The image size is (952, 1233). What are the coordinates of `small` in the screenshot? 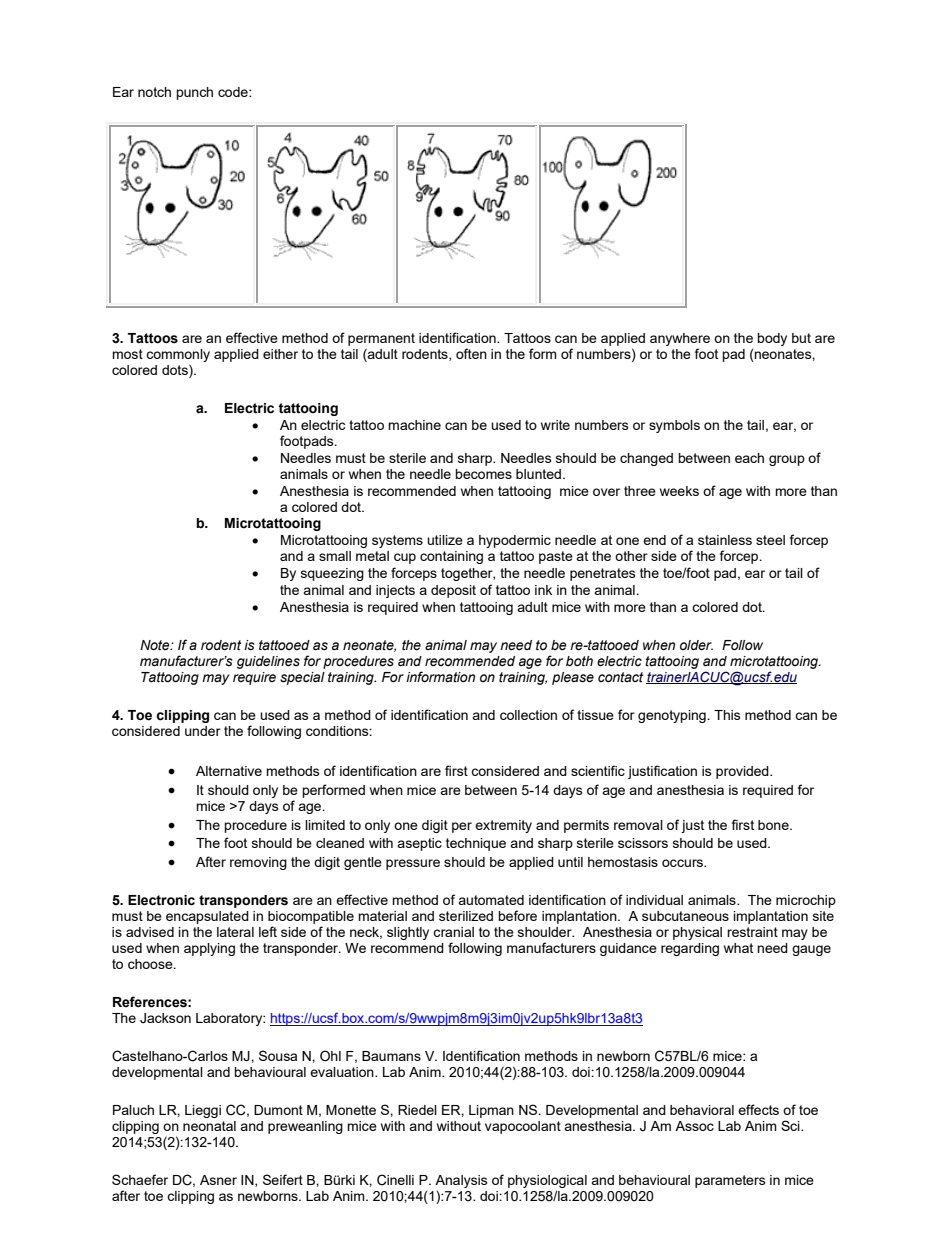 It's located at (335, 556).
